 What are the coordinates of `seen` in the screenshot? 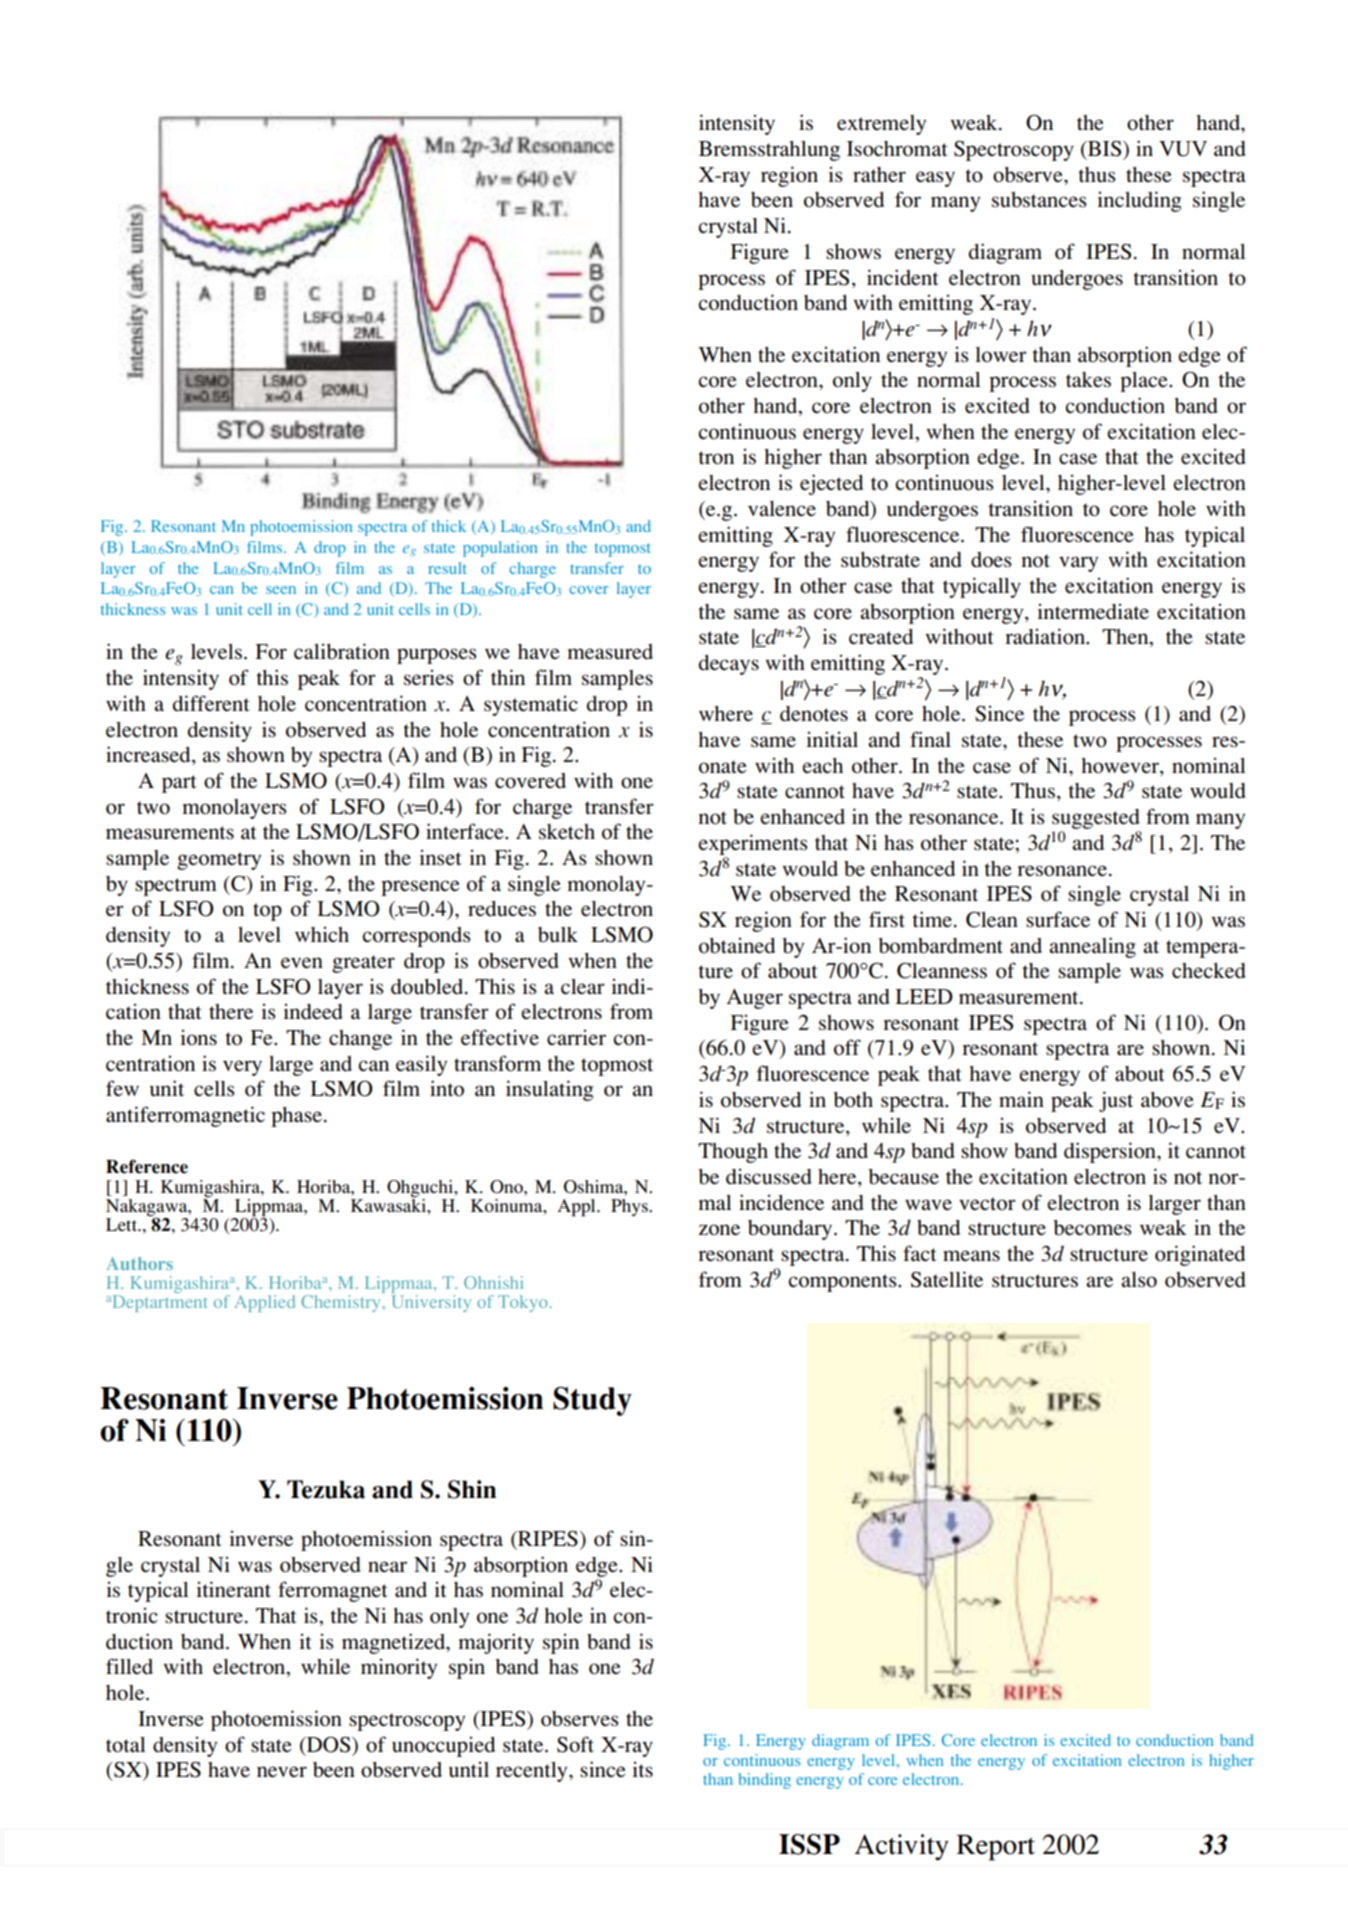 It's located at (281, 590).
